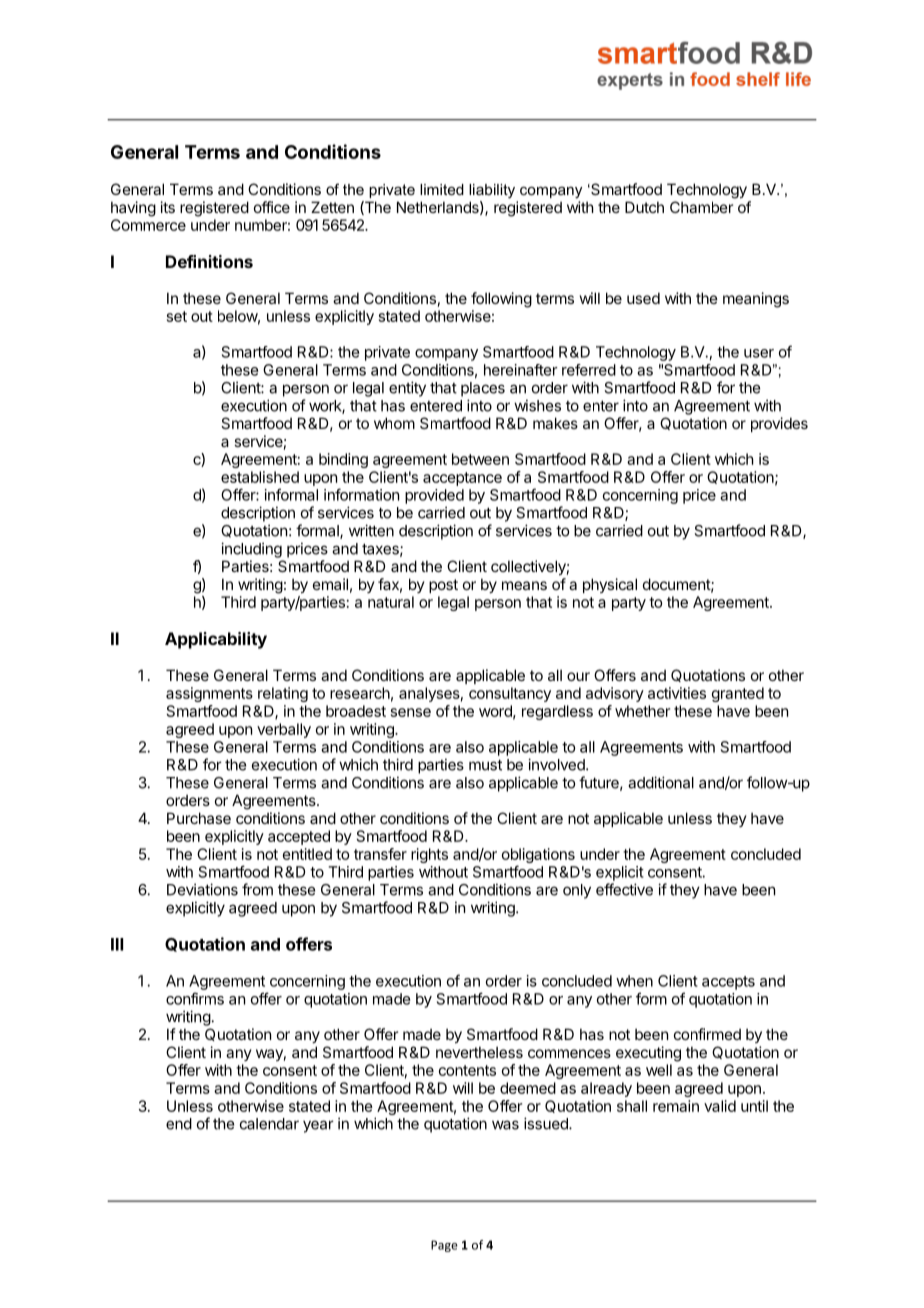 Image resolution: width=924 pixels, height=1308 pixels. I want to click on activities, so click(677, 693).
